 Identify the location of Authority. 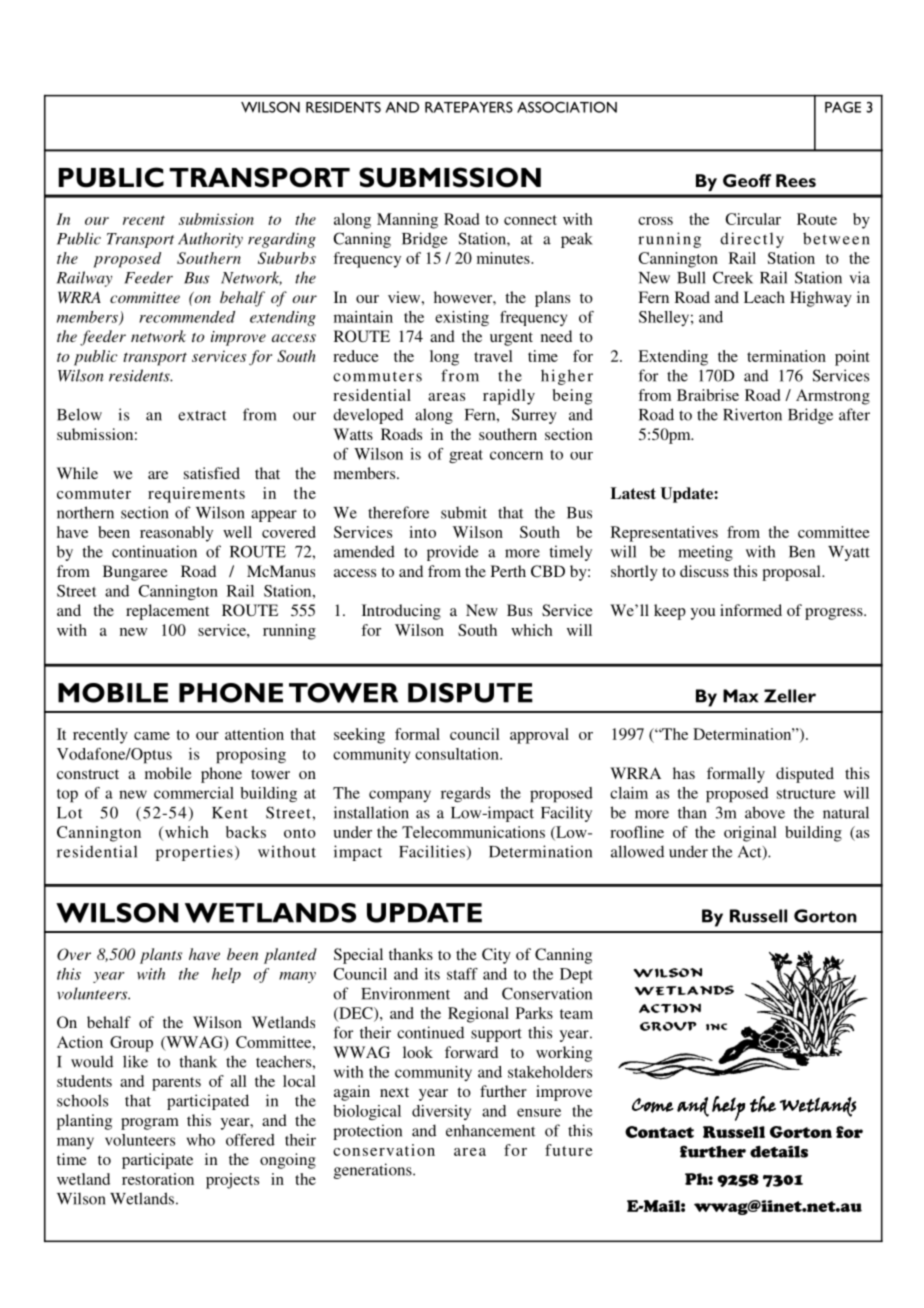
(210, 240).
